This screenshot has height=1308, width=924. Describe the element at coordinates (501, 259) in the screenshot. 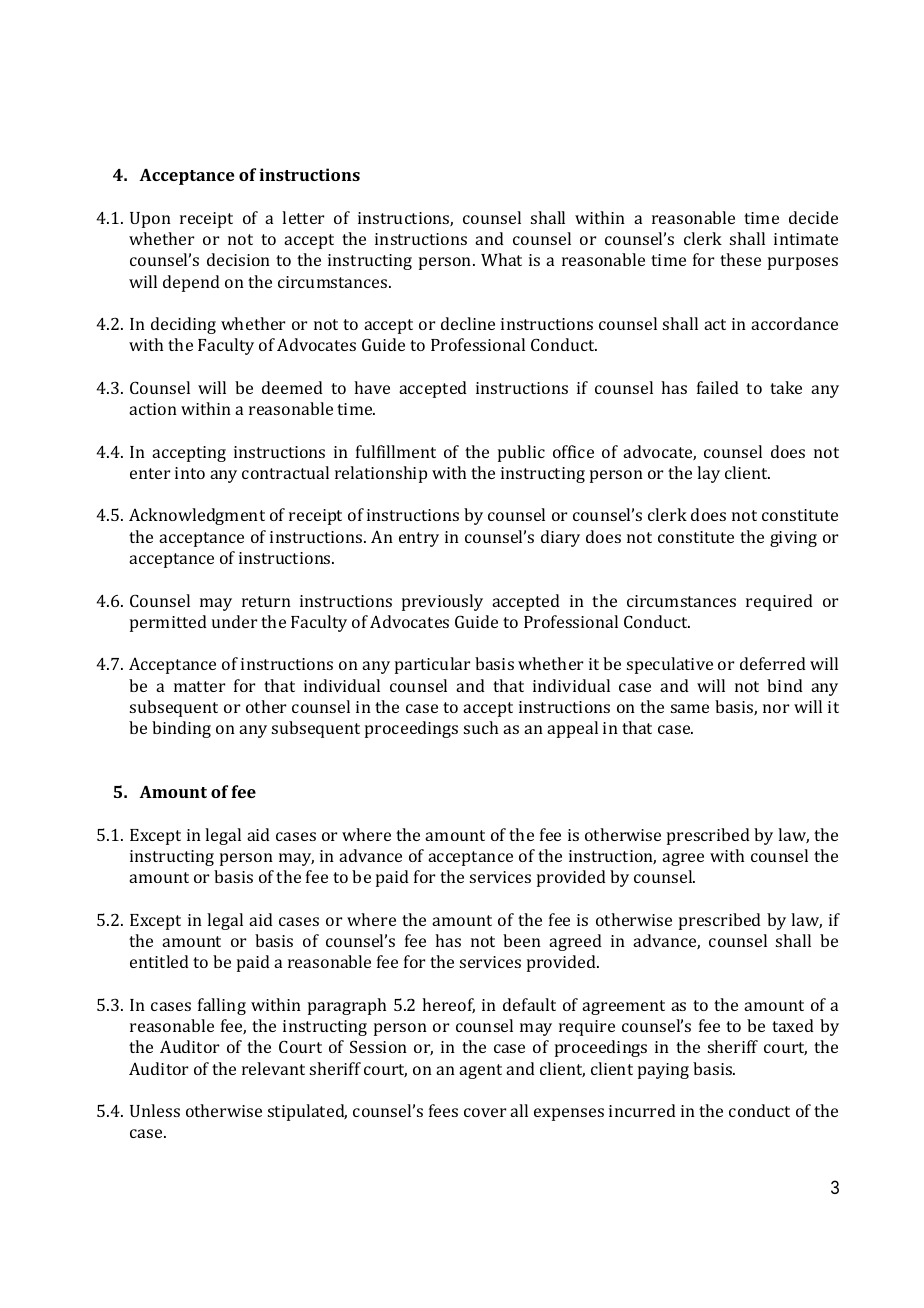

I see `What` at that location.
